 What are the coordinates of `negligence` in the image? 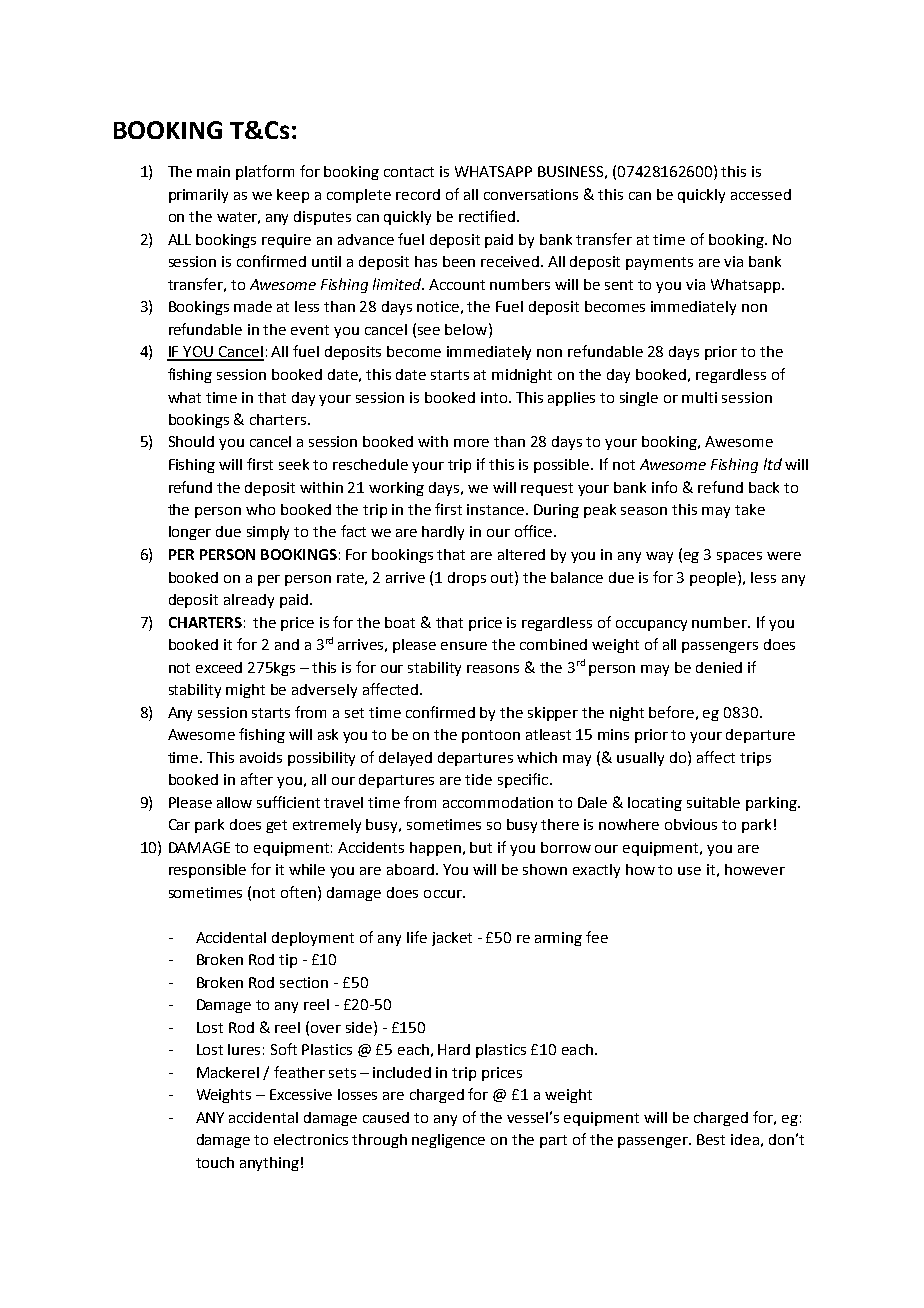 It's located at (448, 1141).
